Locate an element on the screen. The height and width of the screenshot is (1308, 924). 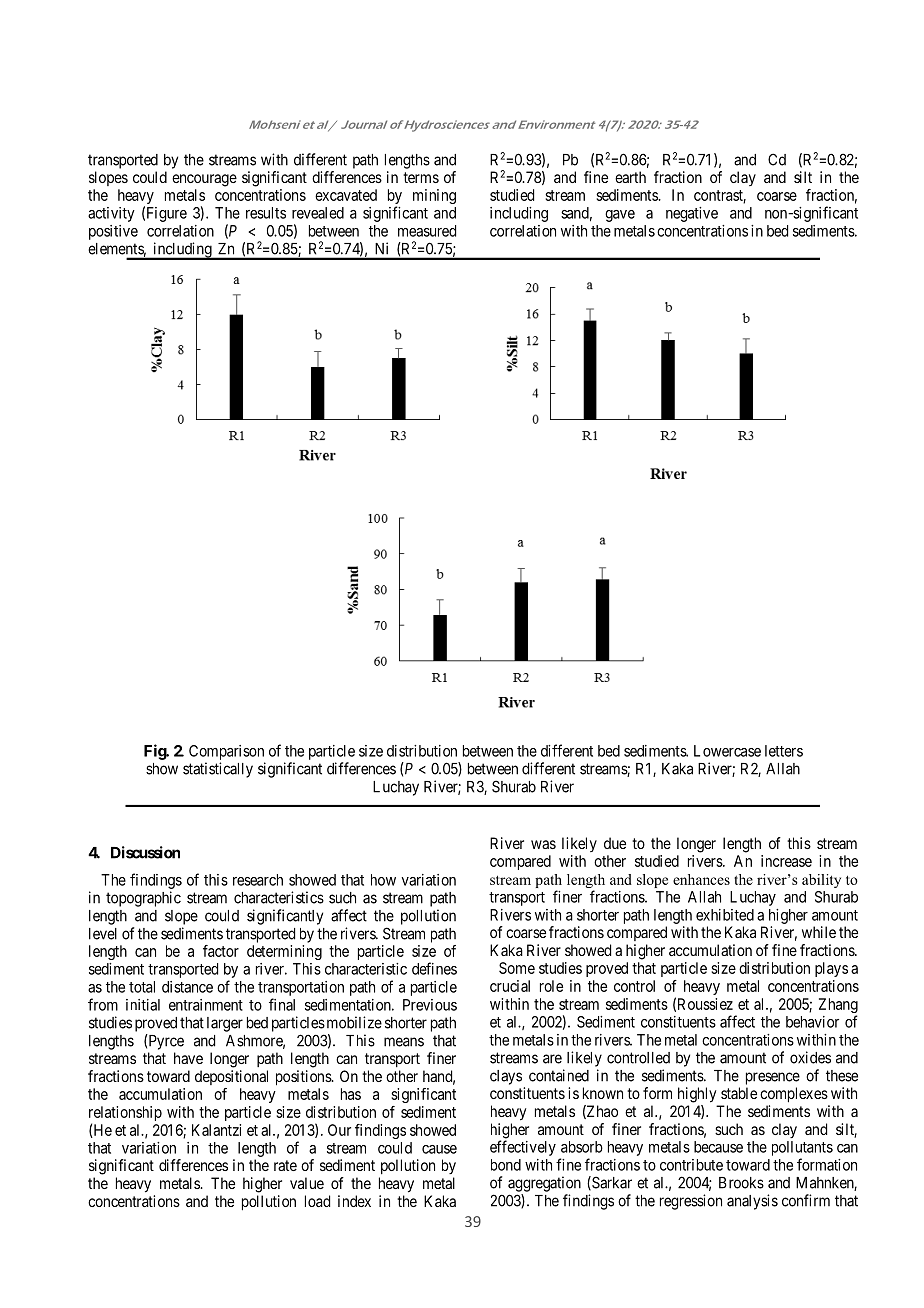
Some is located at coordinates (517, 968).
